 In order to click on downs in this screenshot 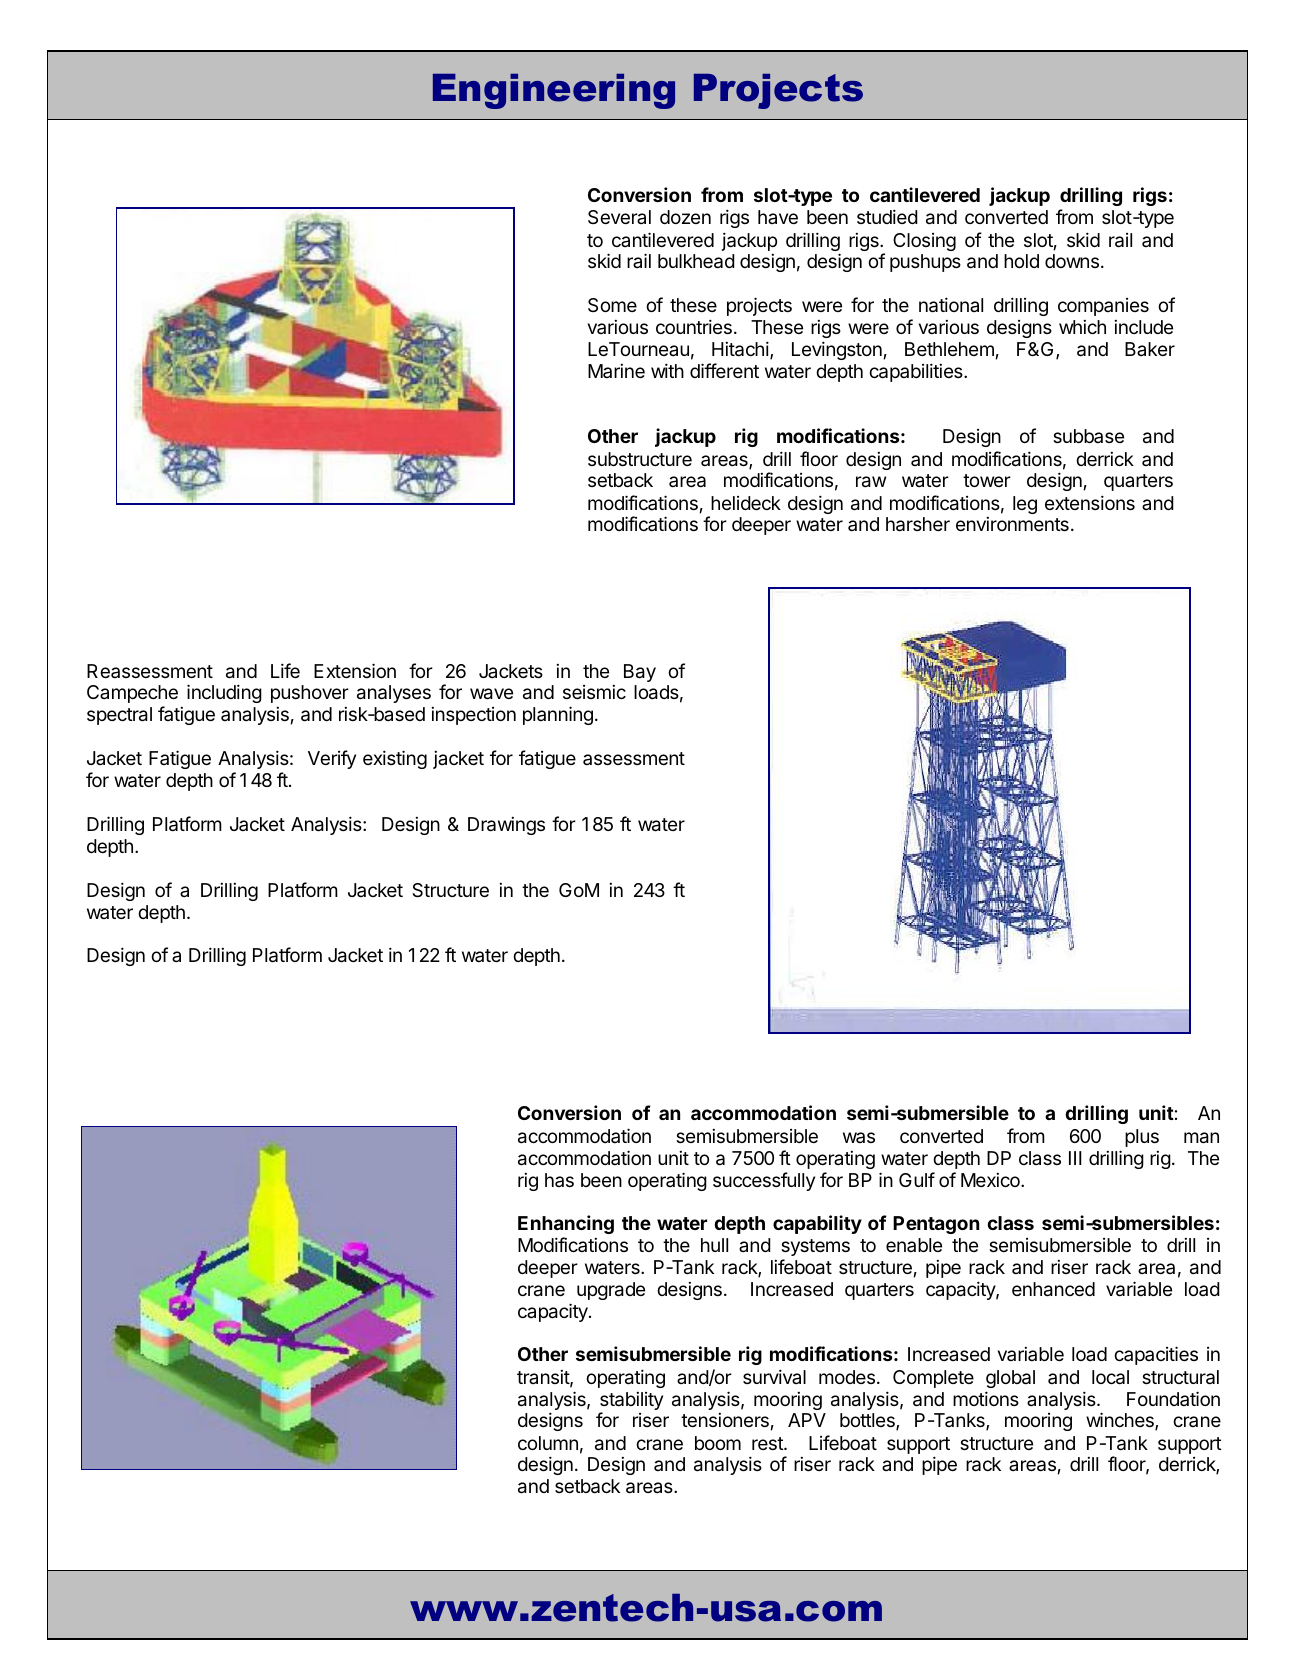, I will do `click(1072, 261)`.
